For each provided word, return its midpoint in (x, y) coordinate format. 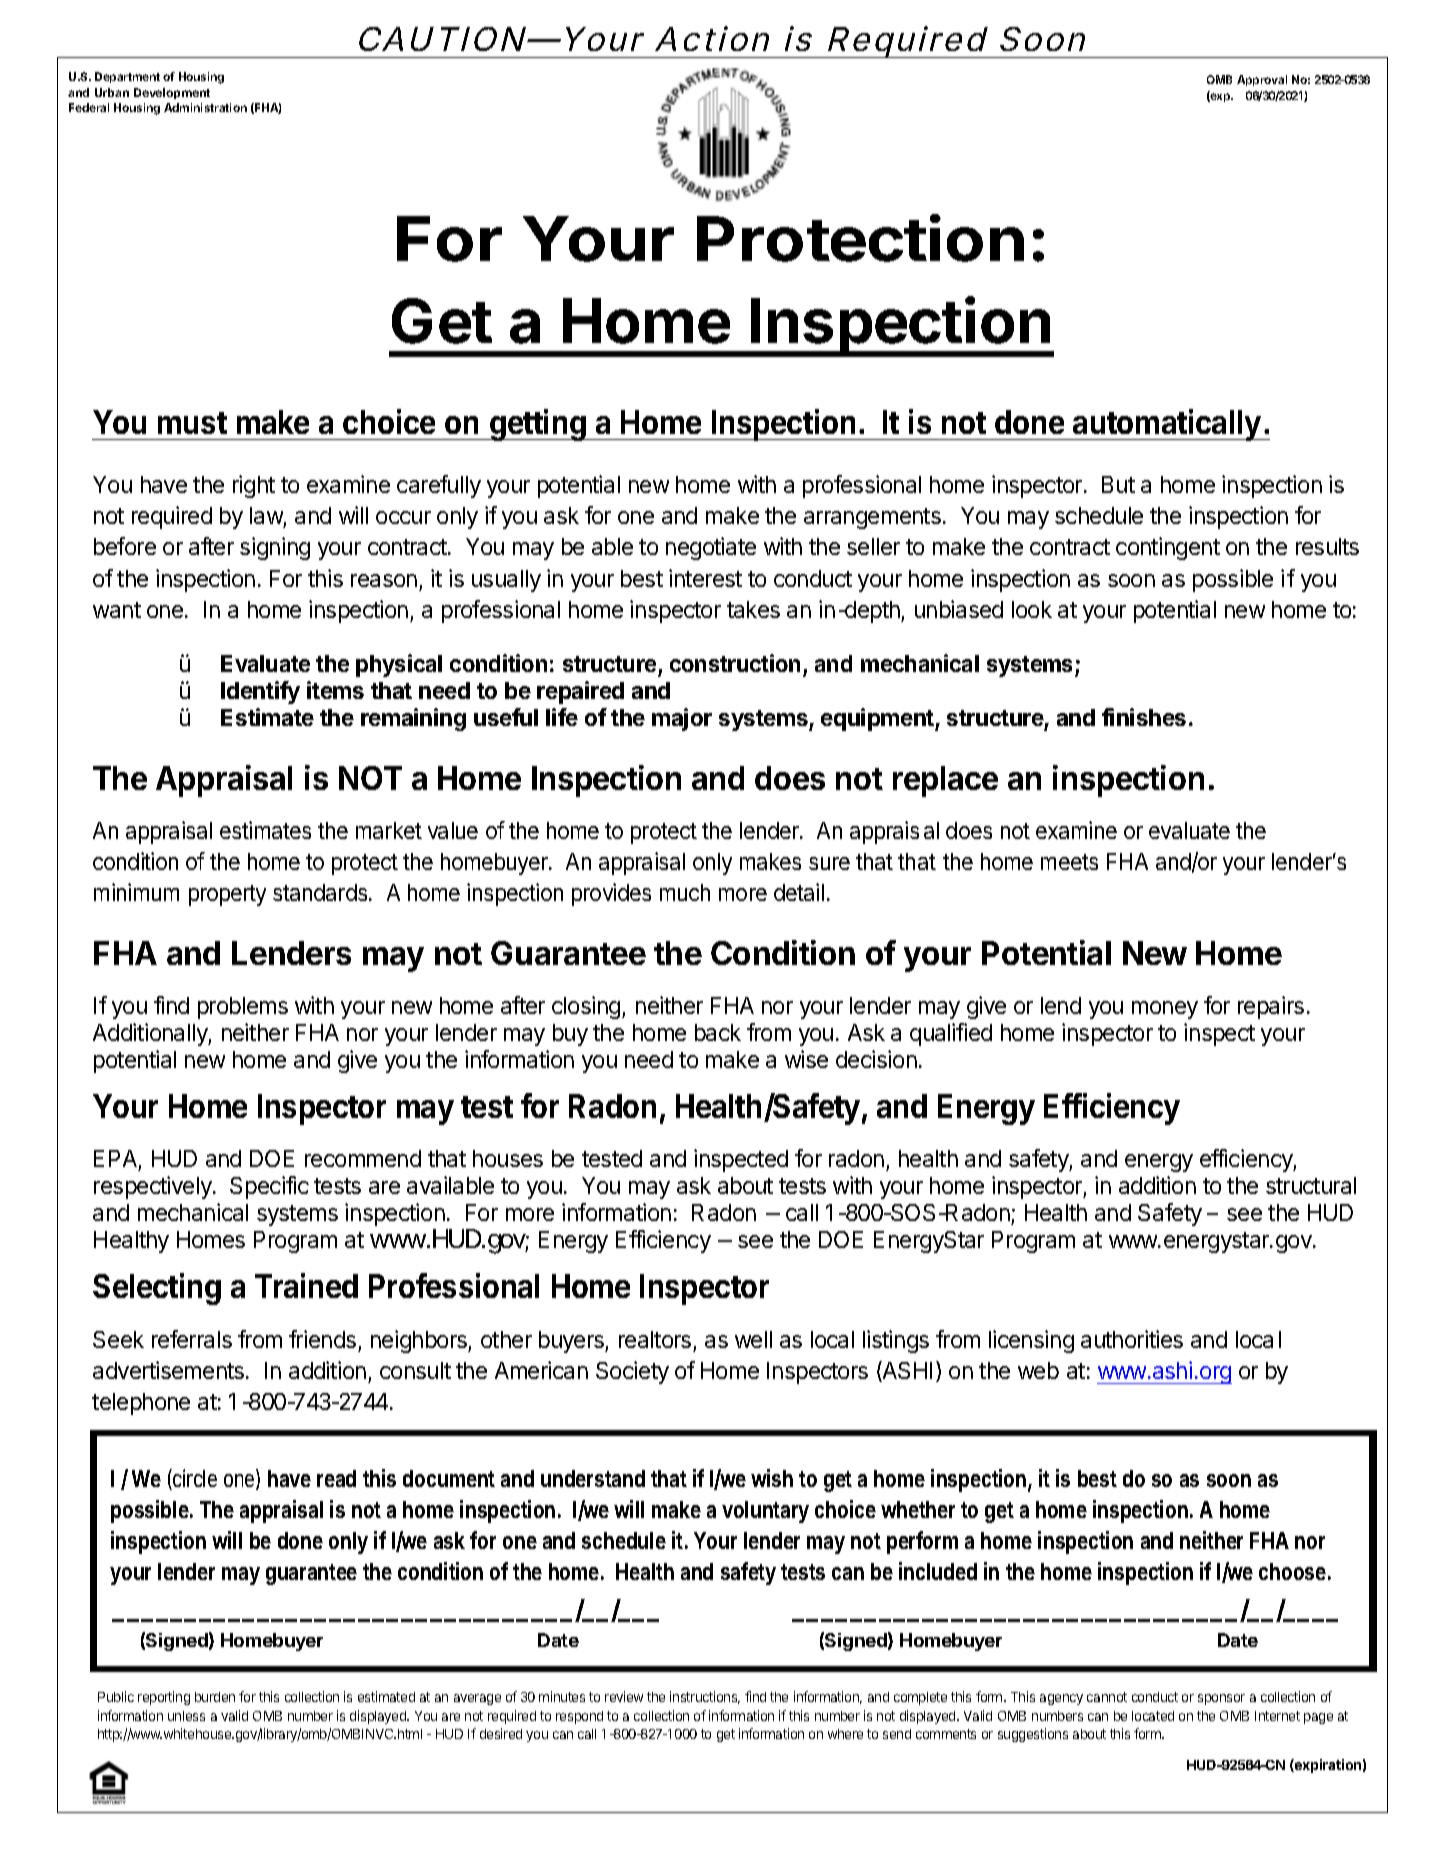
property (227, 895)
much (685, 892)
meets (1069, 862)
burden (215, 1697)
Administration (205, 107)
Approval (1262, 80)
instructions (705, 1697)
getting (538, 425)
